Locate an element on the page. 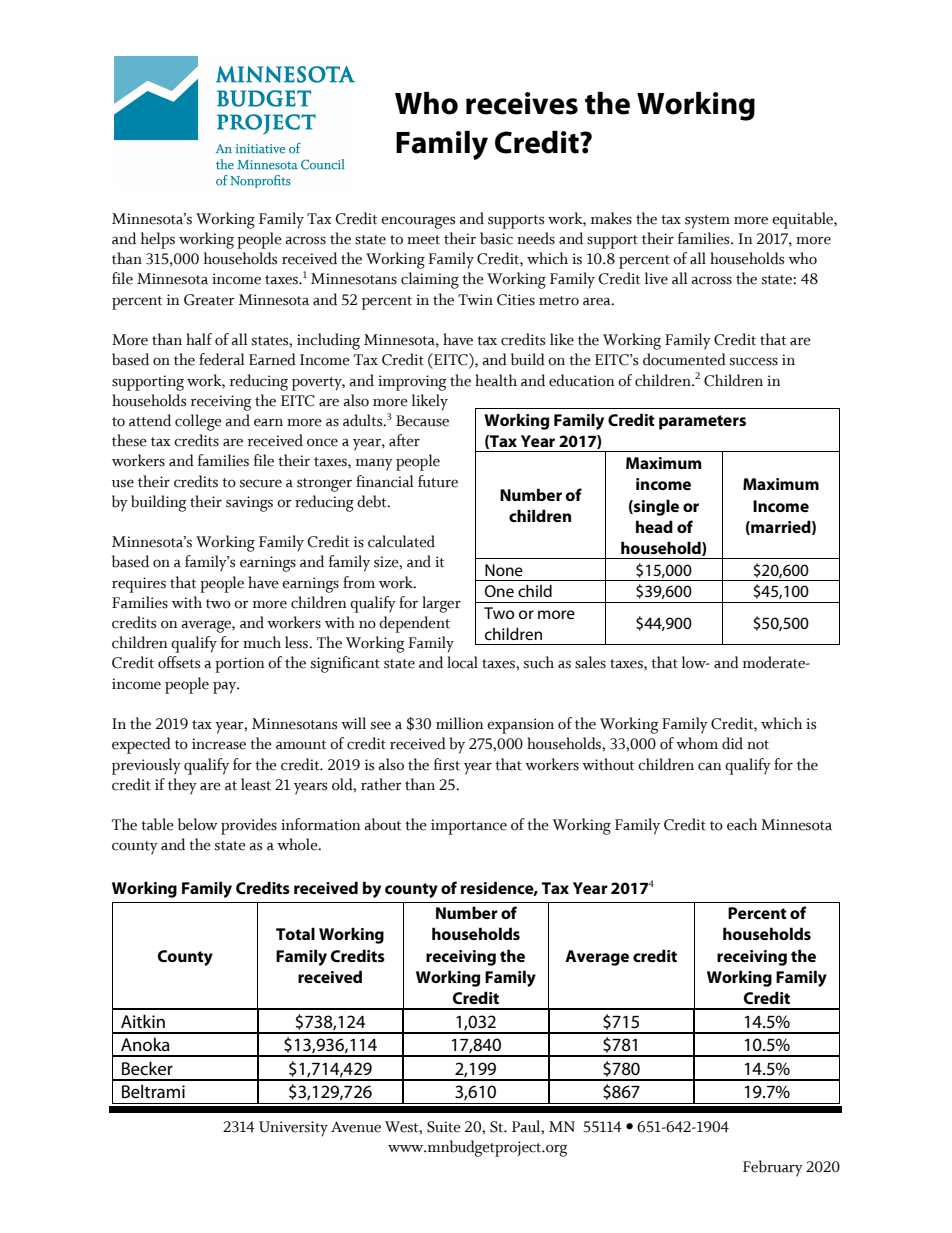  documented is located at coordinates (684, 359).
